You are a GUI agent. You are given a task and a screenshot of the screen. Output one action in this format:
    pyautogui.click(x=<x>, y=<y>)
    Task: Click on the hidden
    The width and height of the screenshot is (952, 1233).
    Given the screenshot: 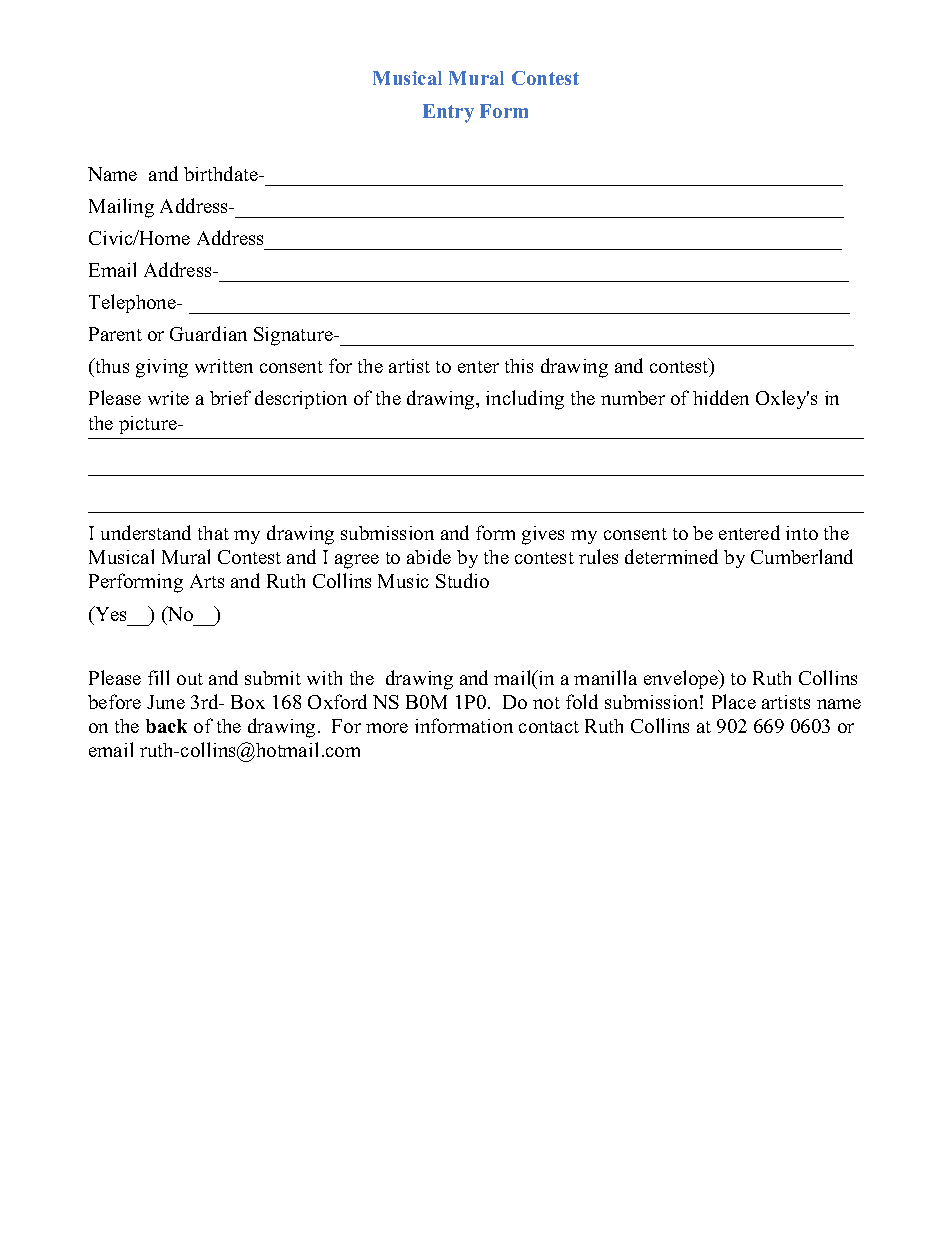 What is the action you would take?
    pyautogui.click(x=721, y=397)
